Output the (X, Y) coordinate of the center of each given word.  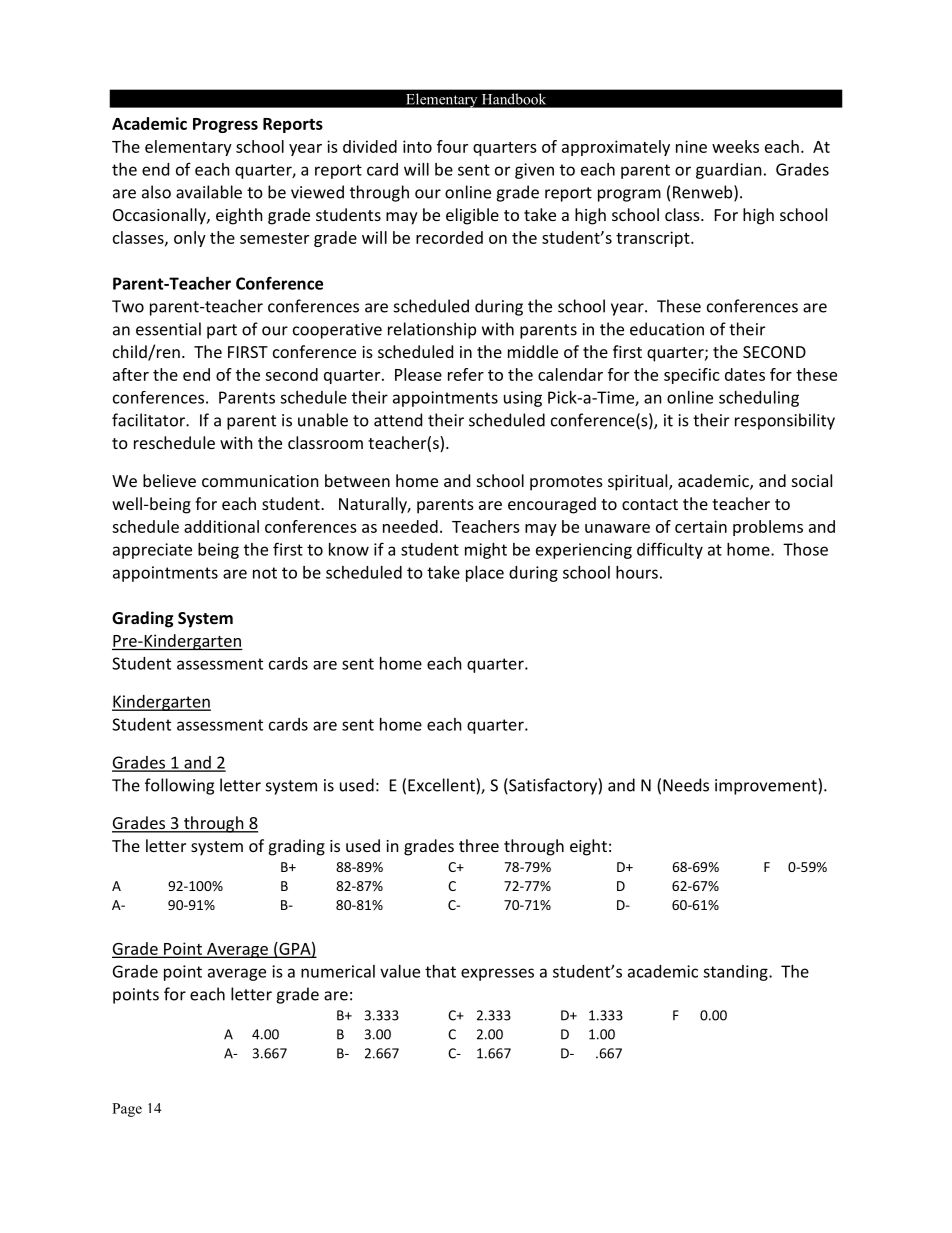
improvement (767, 786)
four (452, 146)
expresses (497, 974)
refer (466, 374)
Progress (225, 125)
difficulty (670, 550)
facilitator (149, 420)
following (179, 786)
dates (745, 374)
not (265, 573)
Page (127, 1110)
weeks (735, 146)
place (485, 574)
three (479, 845)
